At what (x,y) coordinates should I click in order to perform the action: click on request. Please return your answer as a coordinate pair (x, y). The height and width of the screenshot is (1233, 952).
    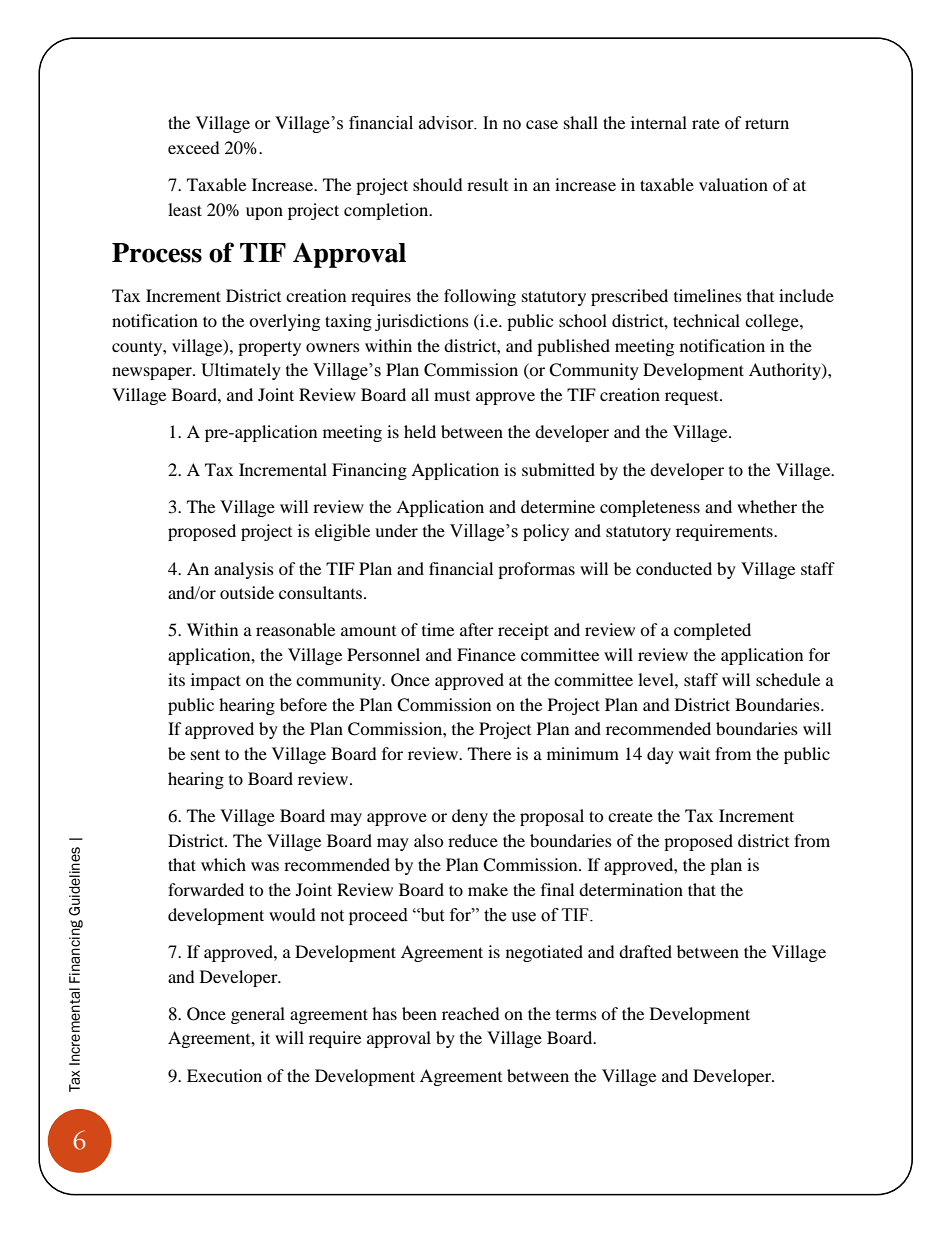
    Looking at the image, I should click on (693, 398).
